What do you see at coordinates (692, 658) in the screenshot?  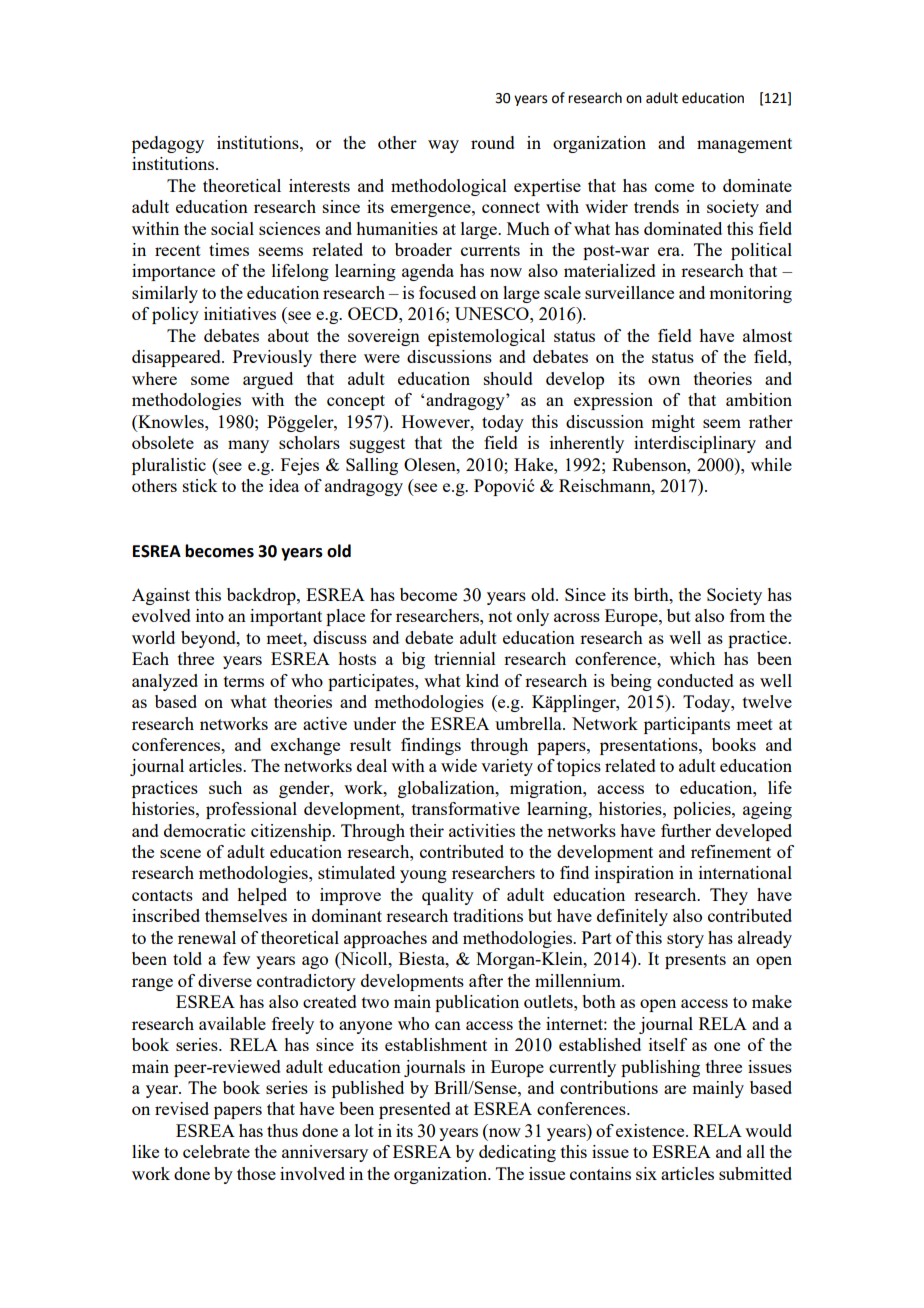 I see `which` at bounding box center [692, 658].
